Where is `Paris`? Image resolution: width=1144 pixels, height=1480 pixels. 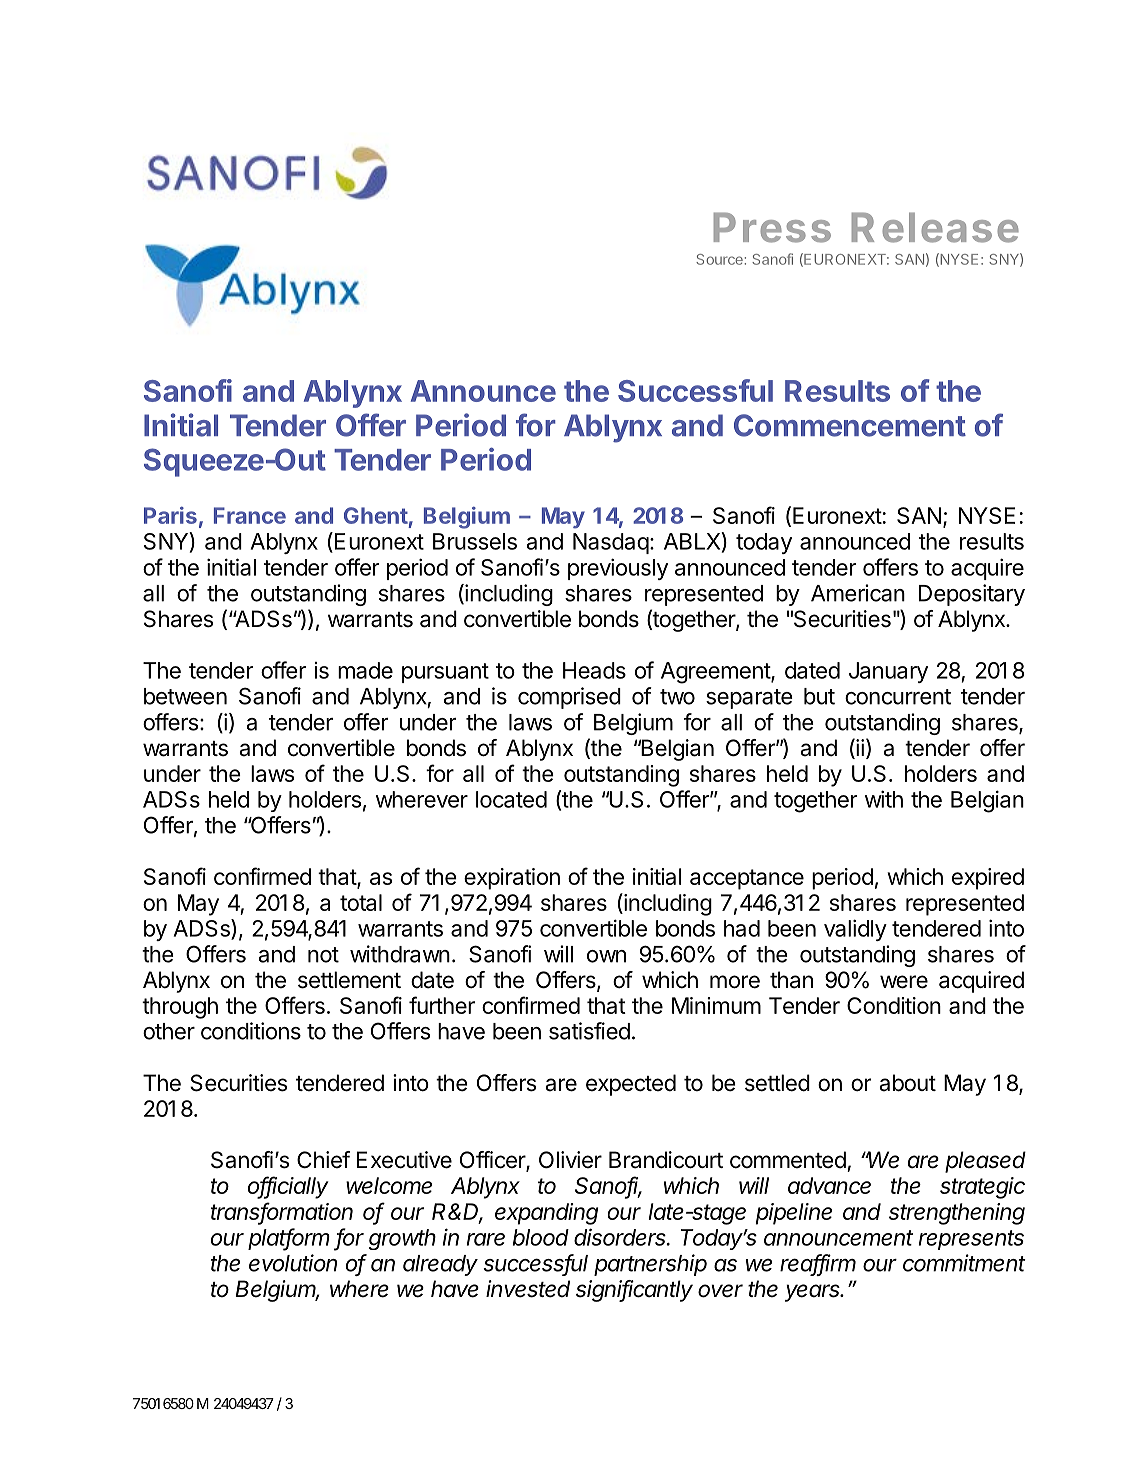
Paris is located at coordinates (170, 515).
